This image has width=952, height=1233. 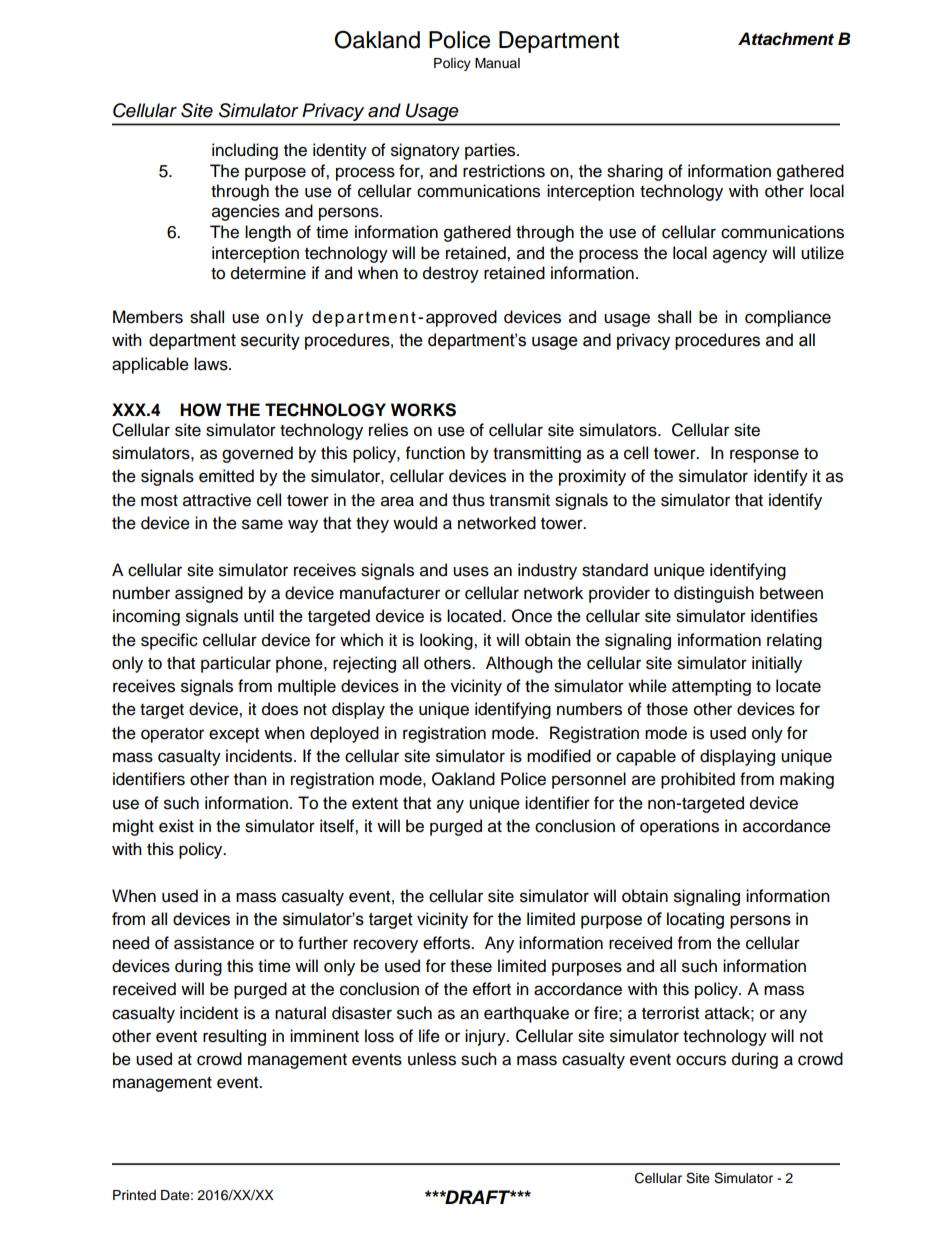 I want to click on HOW, so click(x=201, y=410).
